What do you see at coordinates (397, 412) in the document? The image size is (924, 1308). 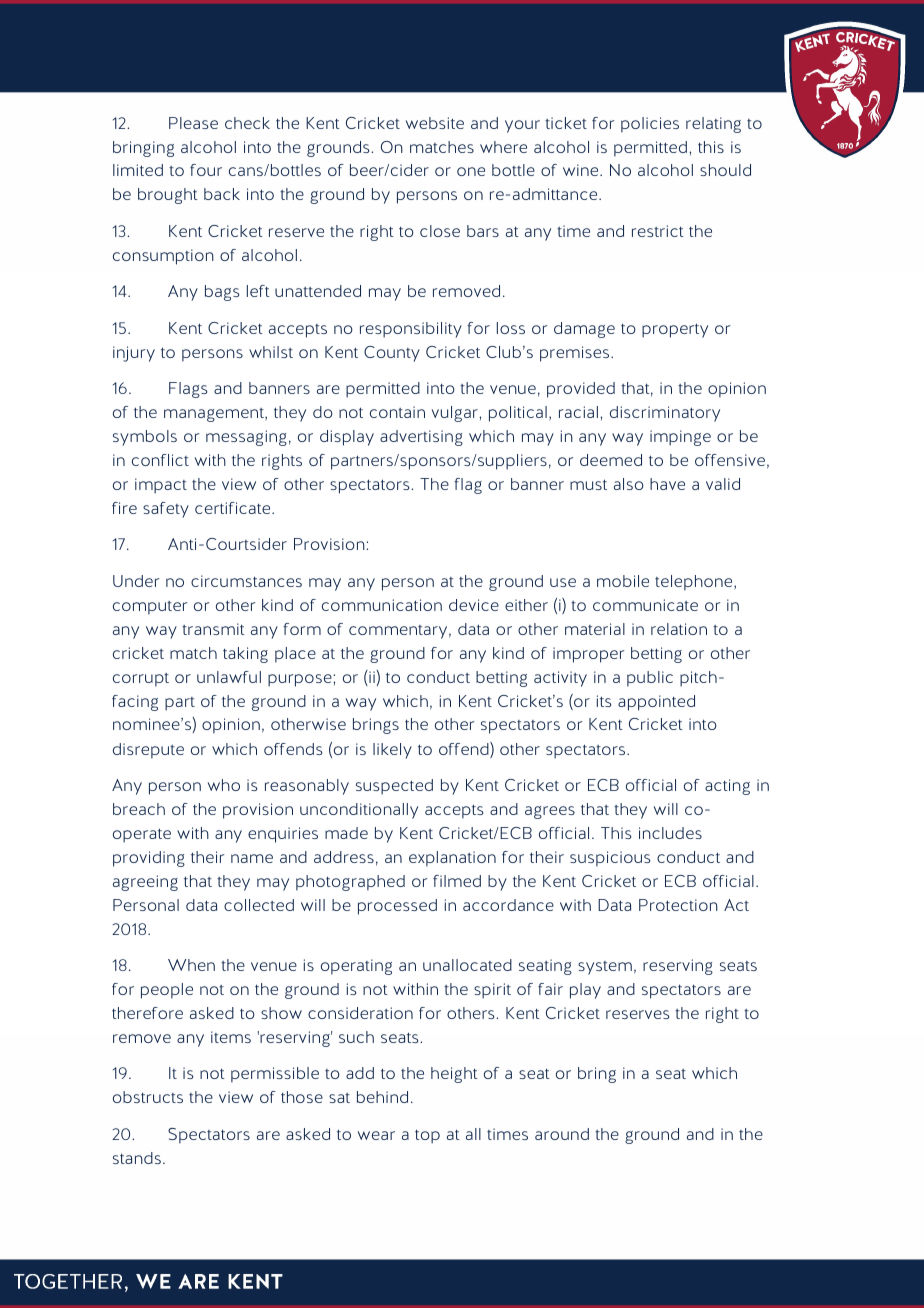 I see `contain` at bounding box center [397, 412].
